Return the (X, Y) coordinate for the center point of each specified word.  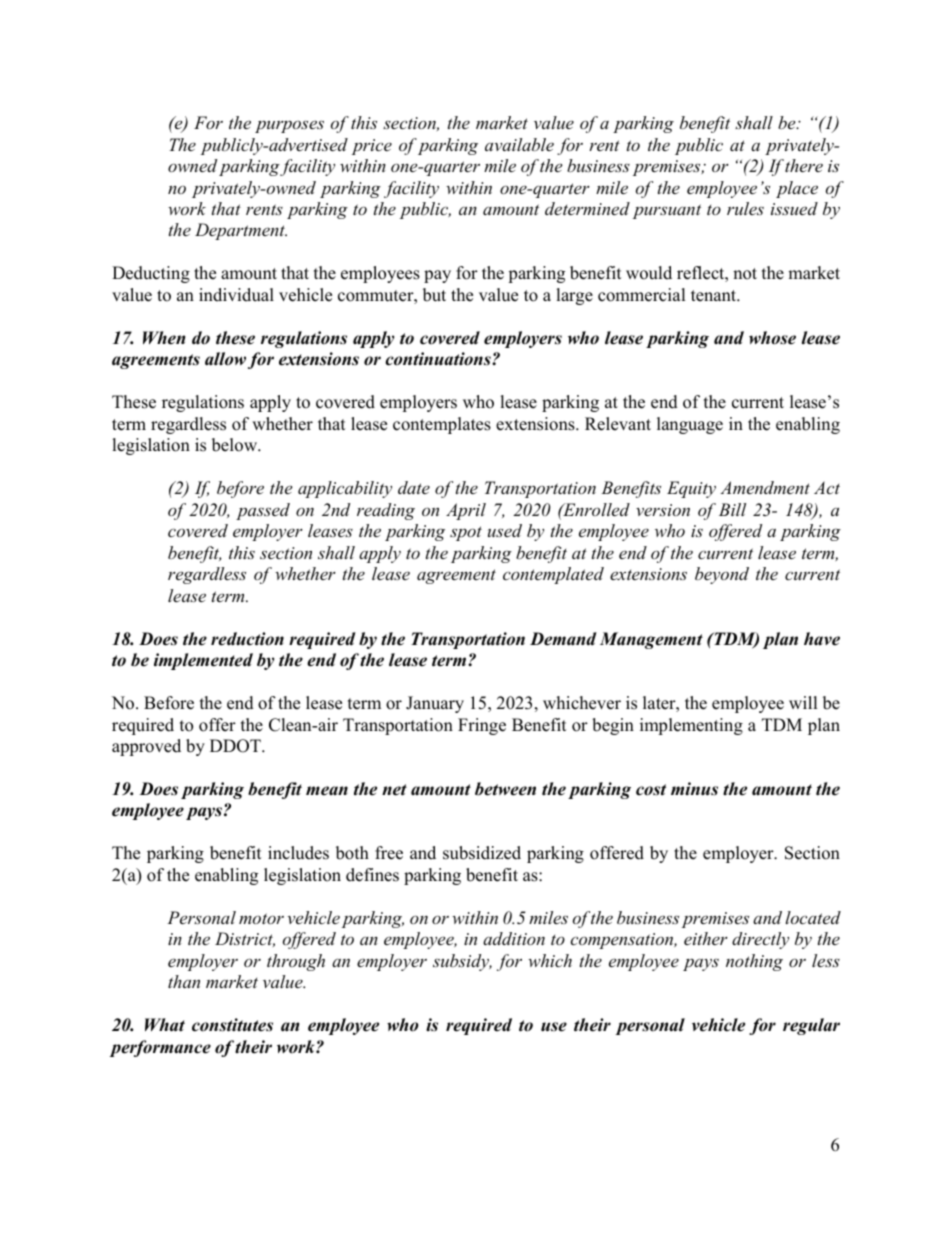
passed (263, 511)
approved (146, 747)
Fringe (482, 726)
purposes (289, 126)
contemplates (442, 425)
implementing (691, 726)
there (804, 165)
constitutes (232, 1025)
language (690, 425)
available (519, 144)
